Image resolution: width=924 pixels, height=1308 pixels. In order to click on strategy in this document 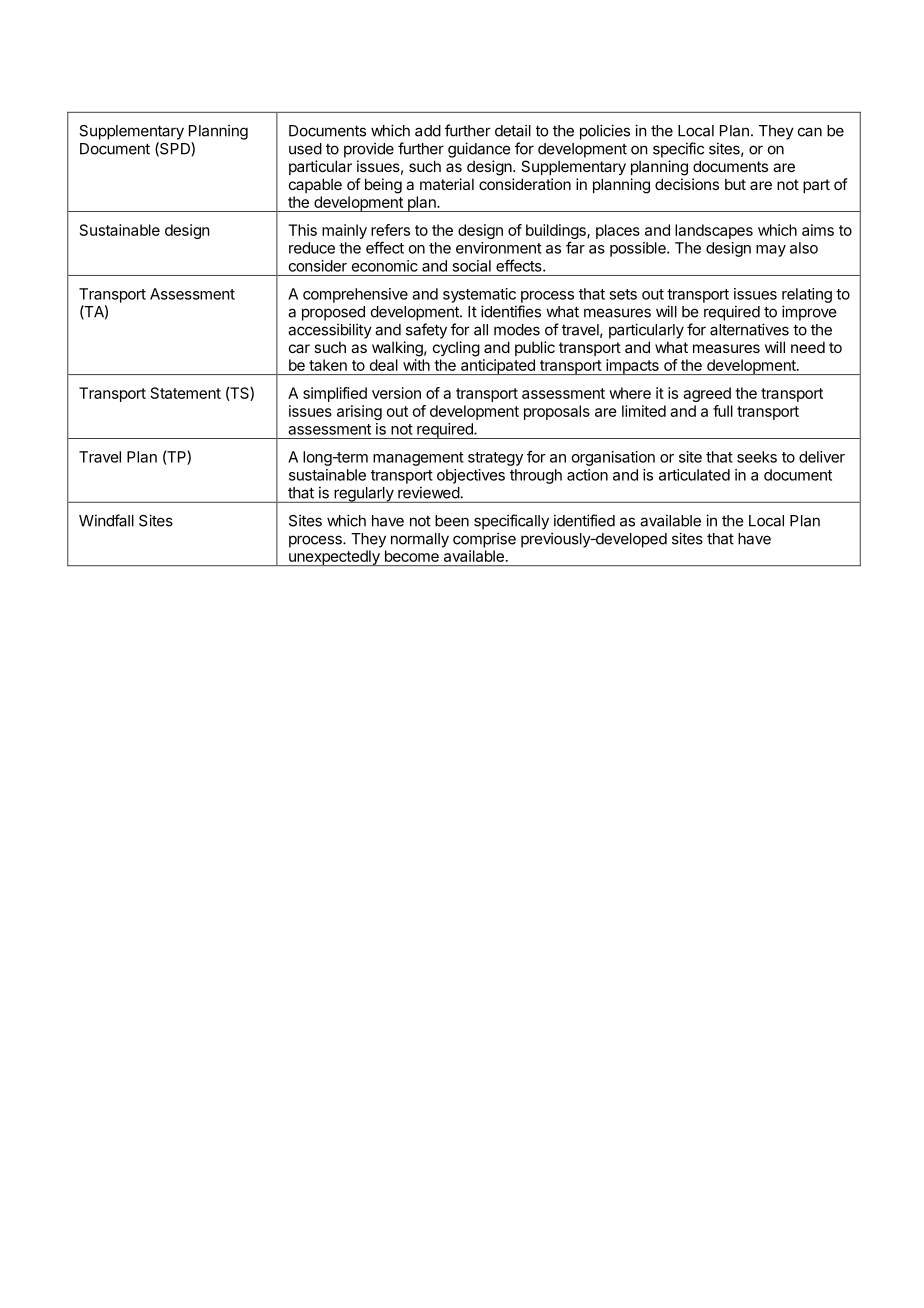, I will do `click(495, 459)`.
